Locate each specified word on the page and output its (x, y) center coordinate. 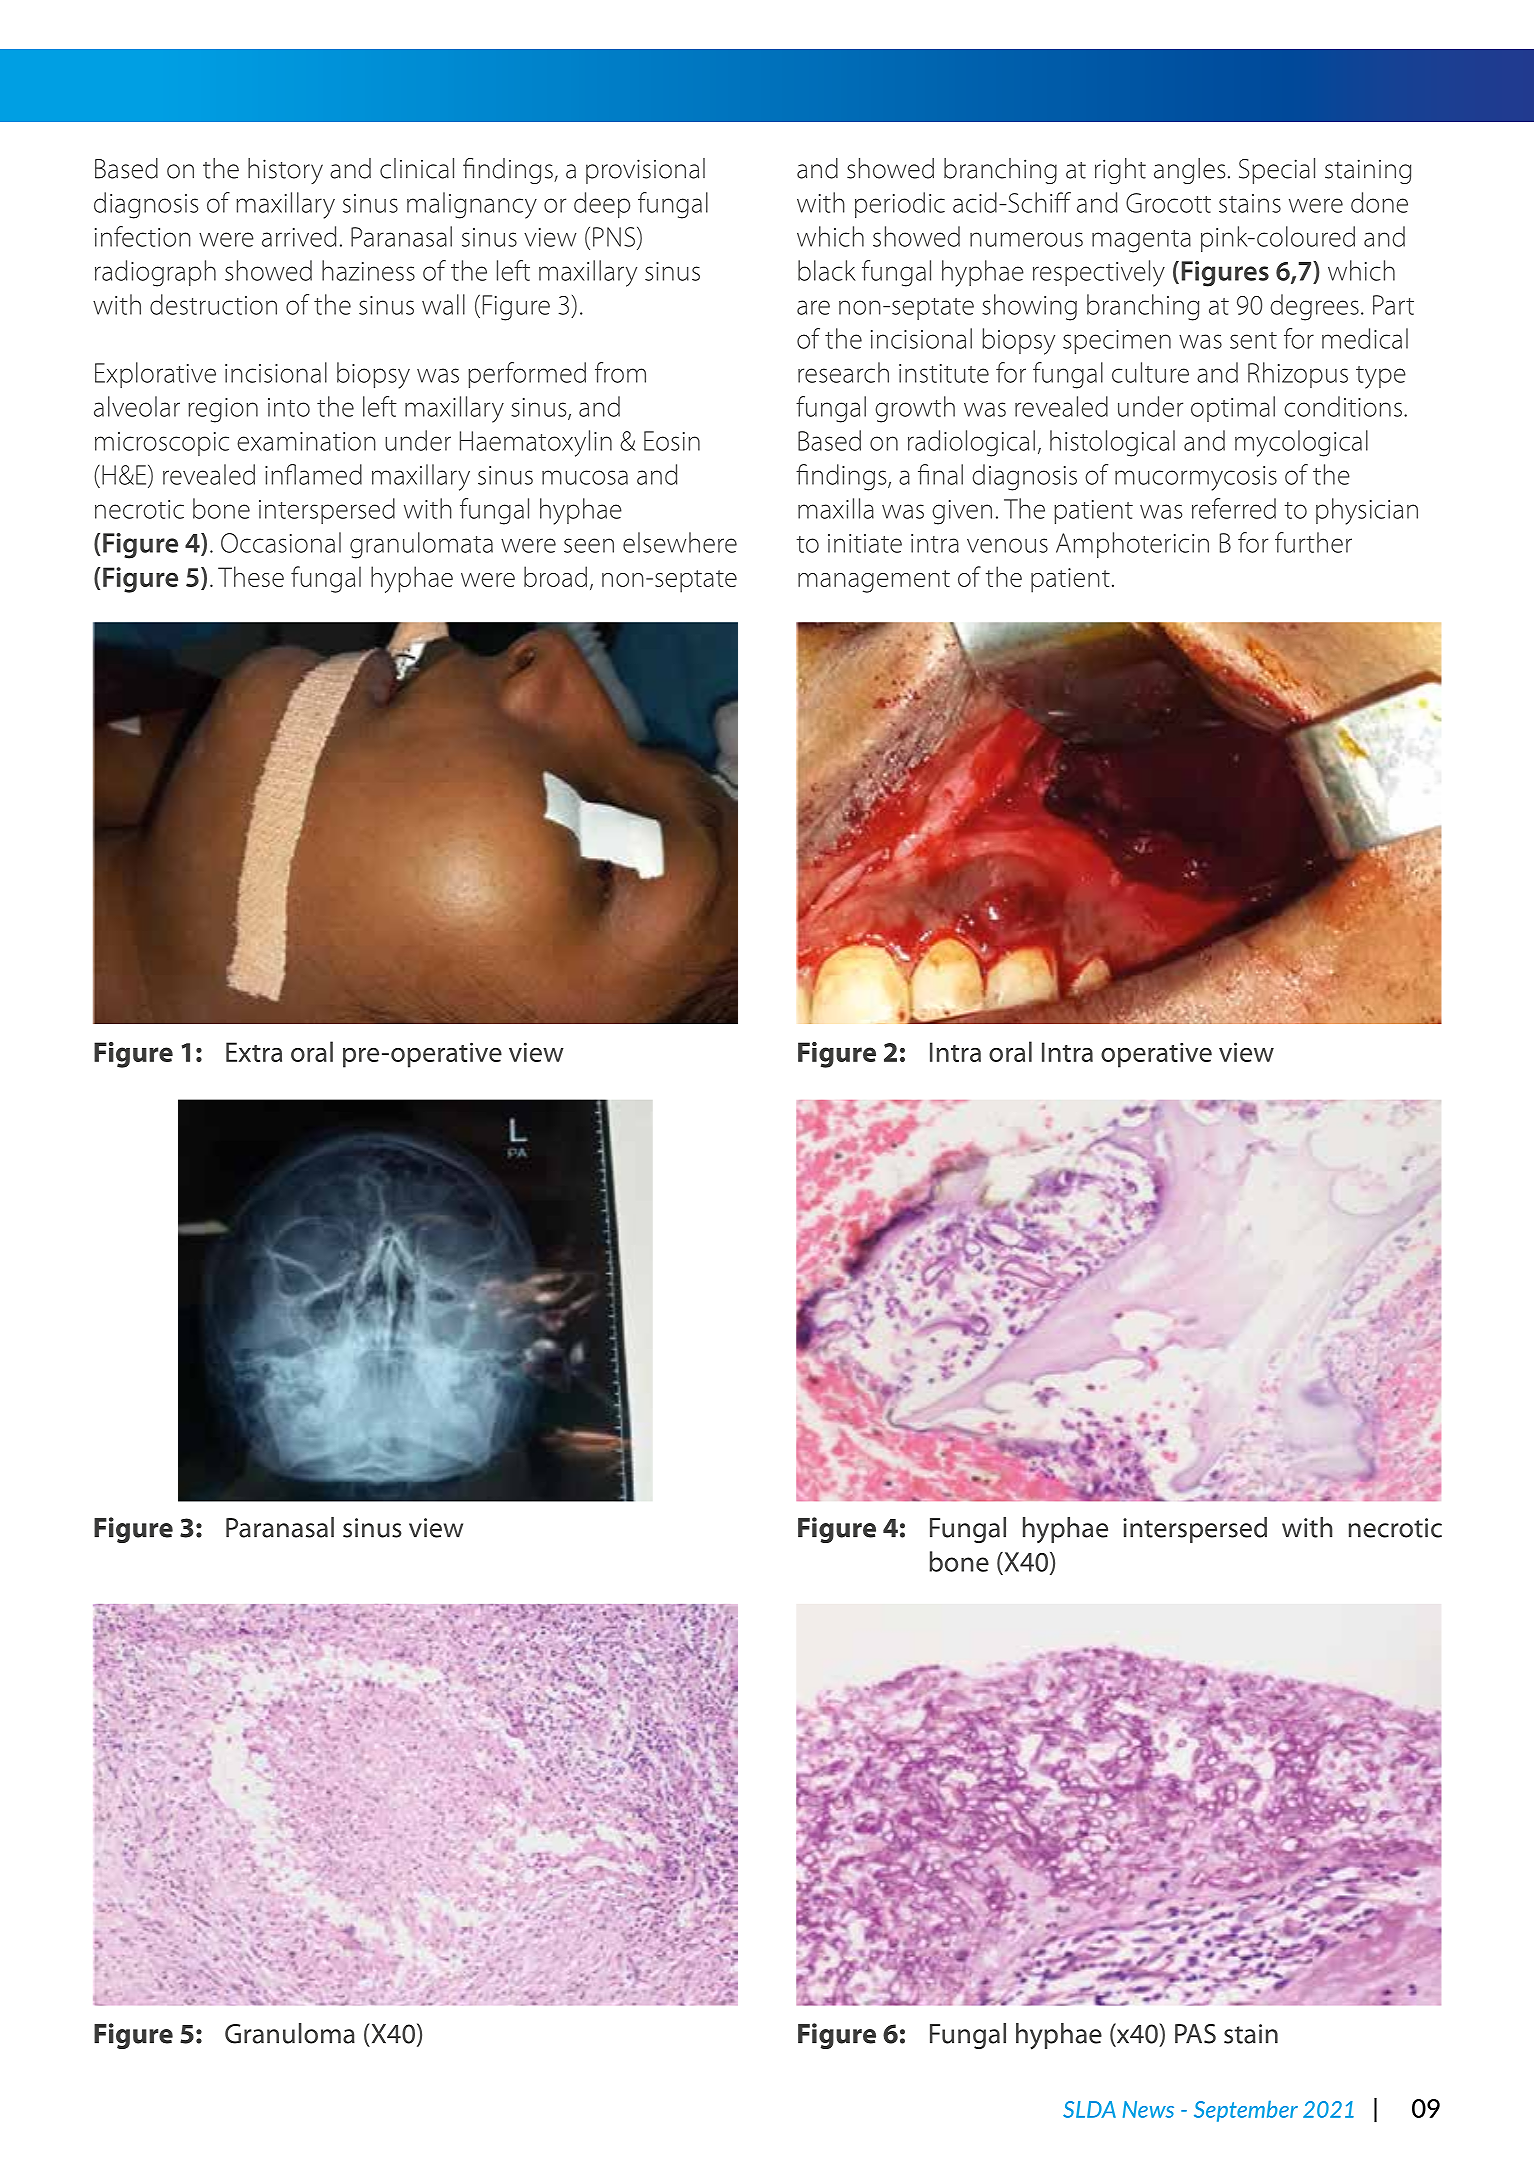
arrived (299, 236)
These (251, 576)
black (827, 270)
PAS (1195, 2034)
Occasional (281, 542)
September (1246, 2111)
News (1148, 2109)
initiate (865, 543)
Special (1277, 171)
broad (555, 576)
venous (1007, 545)
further (1313, 542)
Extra (254, 1052)
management (874, 581)
